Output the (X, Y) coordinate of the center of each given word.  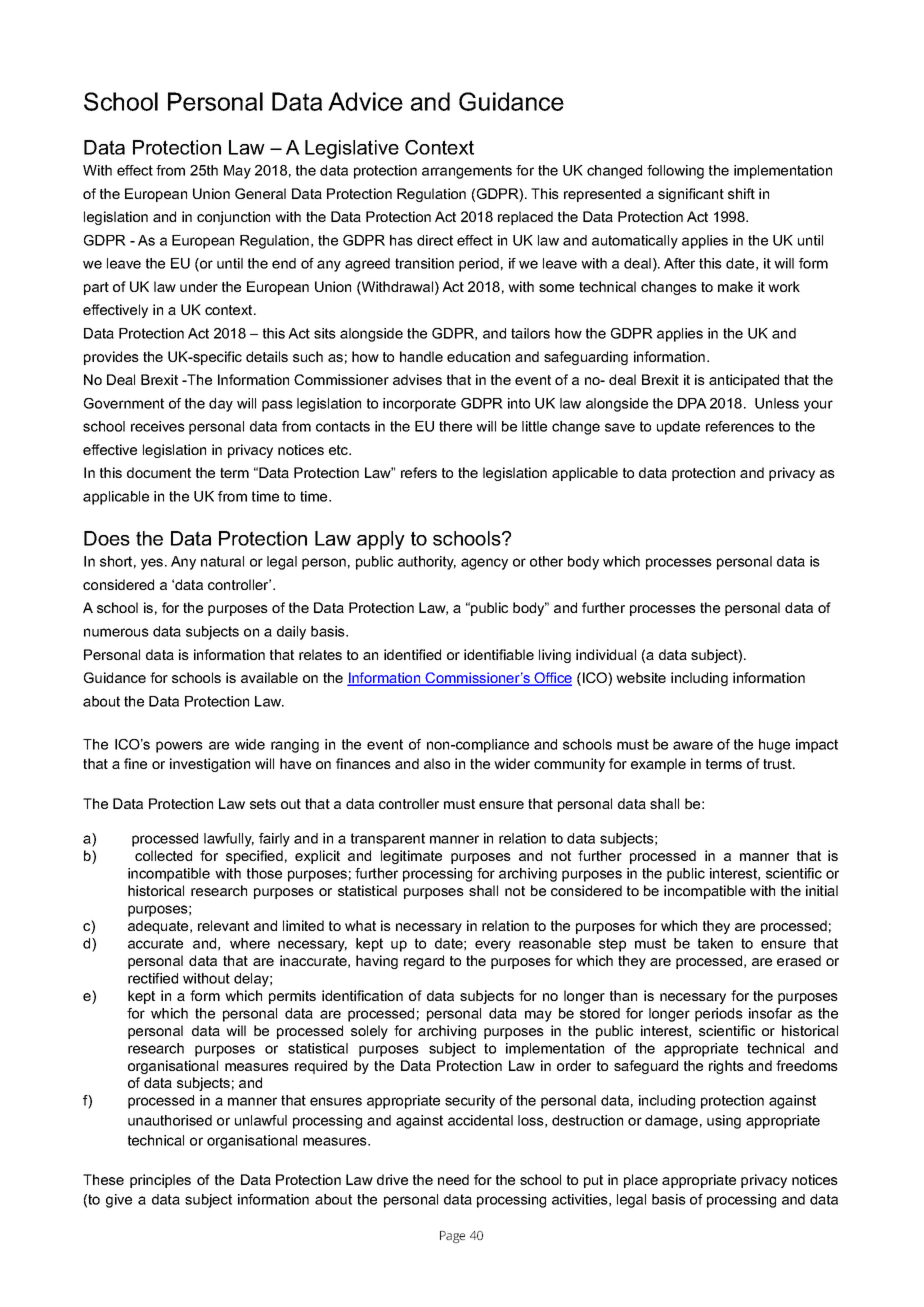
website (641, 677)
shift (741, 193)
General (260, 193)
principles (160, 1181)
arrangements (467, 172)
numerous (116, 632)
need (453, 1179)
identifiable (499, 654)
